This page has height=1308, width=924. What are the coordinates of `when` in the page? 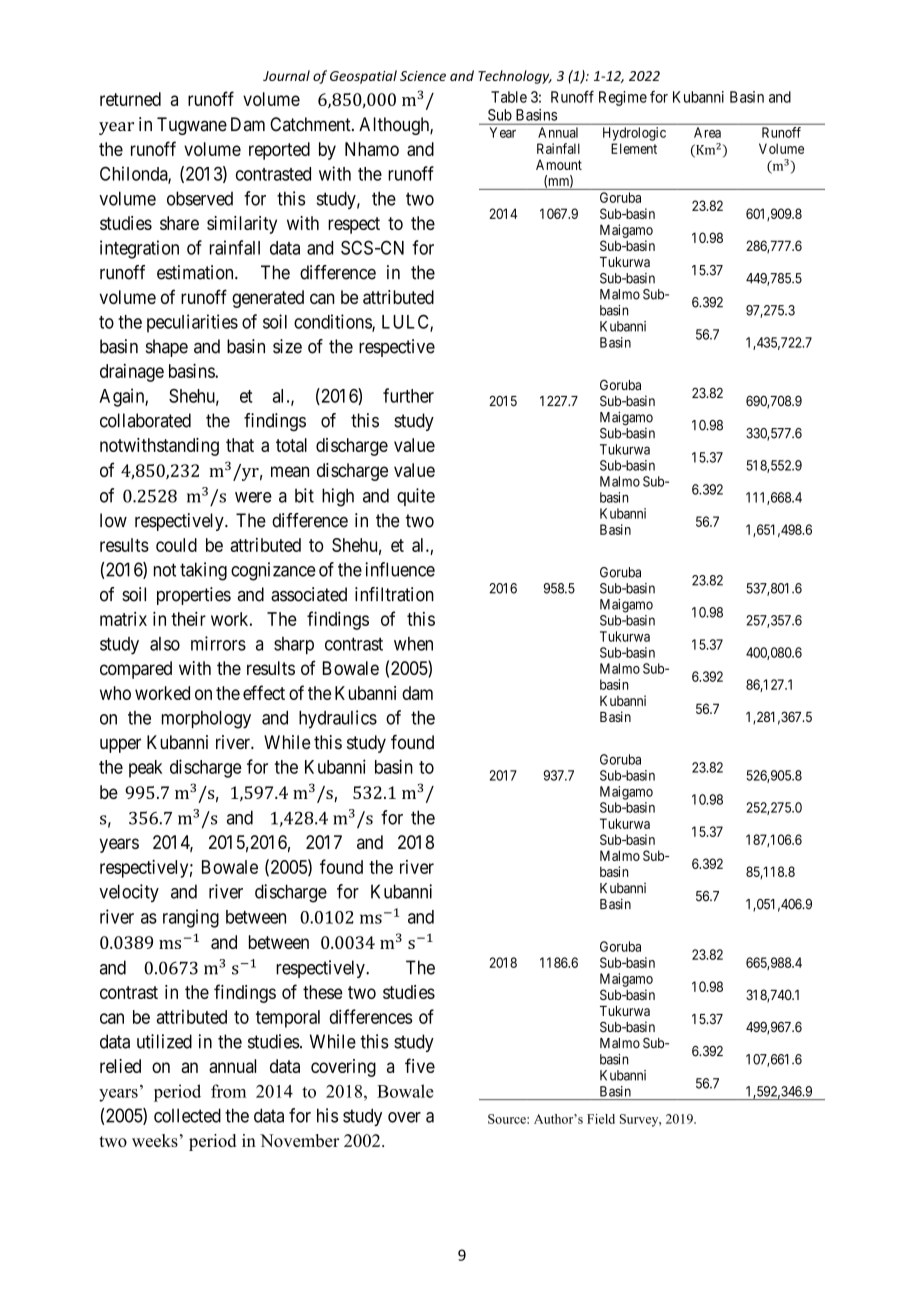 It's located at (413, 644).
